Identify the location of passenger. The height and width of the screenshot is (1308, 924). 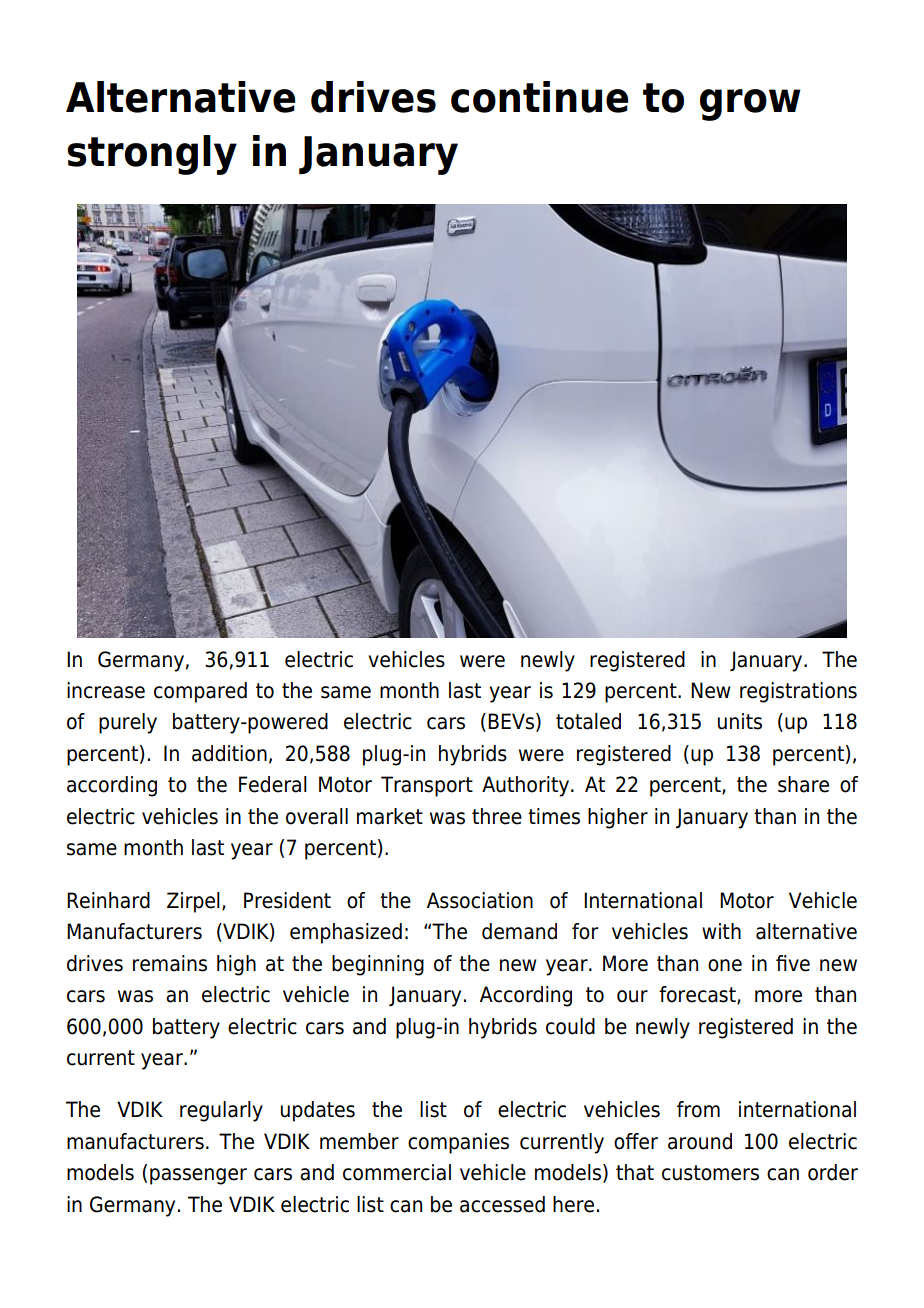
(198, 1176).
